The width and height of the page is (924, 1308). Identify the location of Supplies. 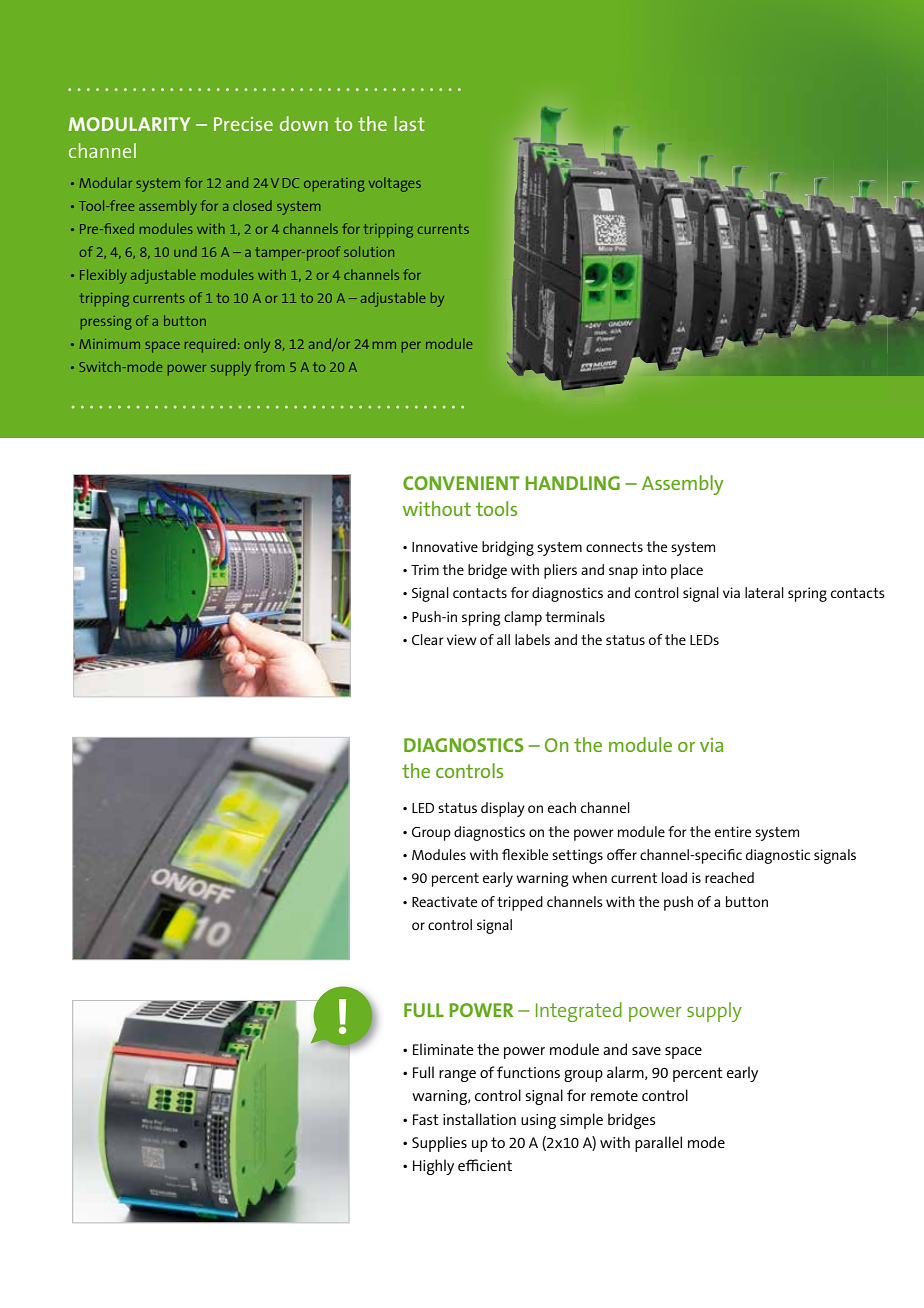
(439, 1144).
